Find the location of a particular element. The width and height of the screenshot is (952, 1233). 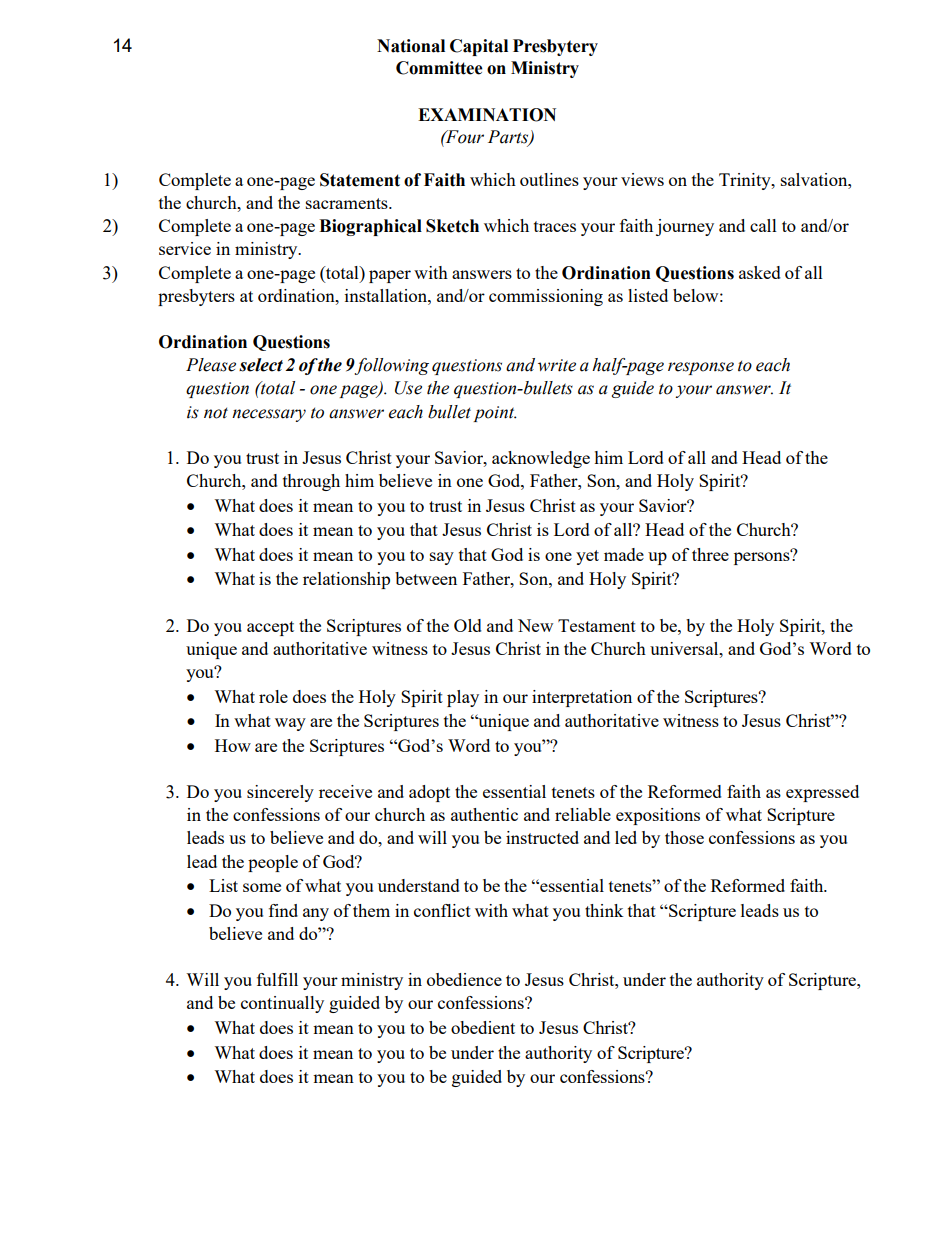

those is located at coordinates (684, 837).
